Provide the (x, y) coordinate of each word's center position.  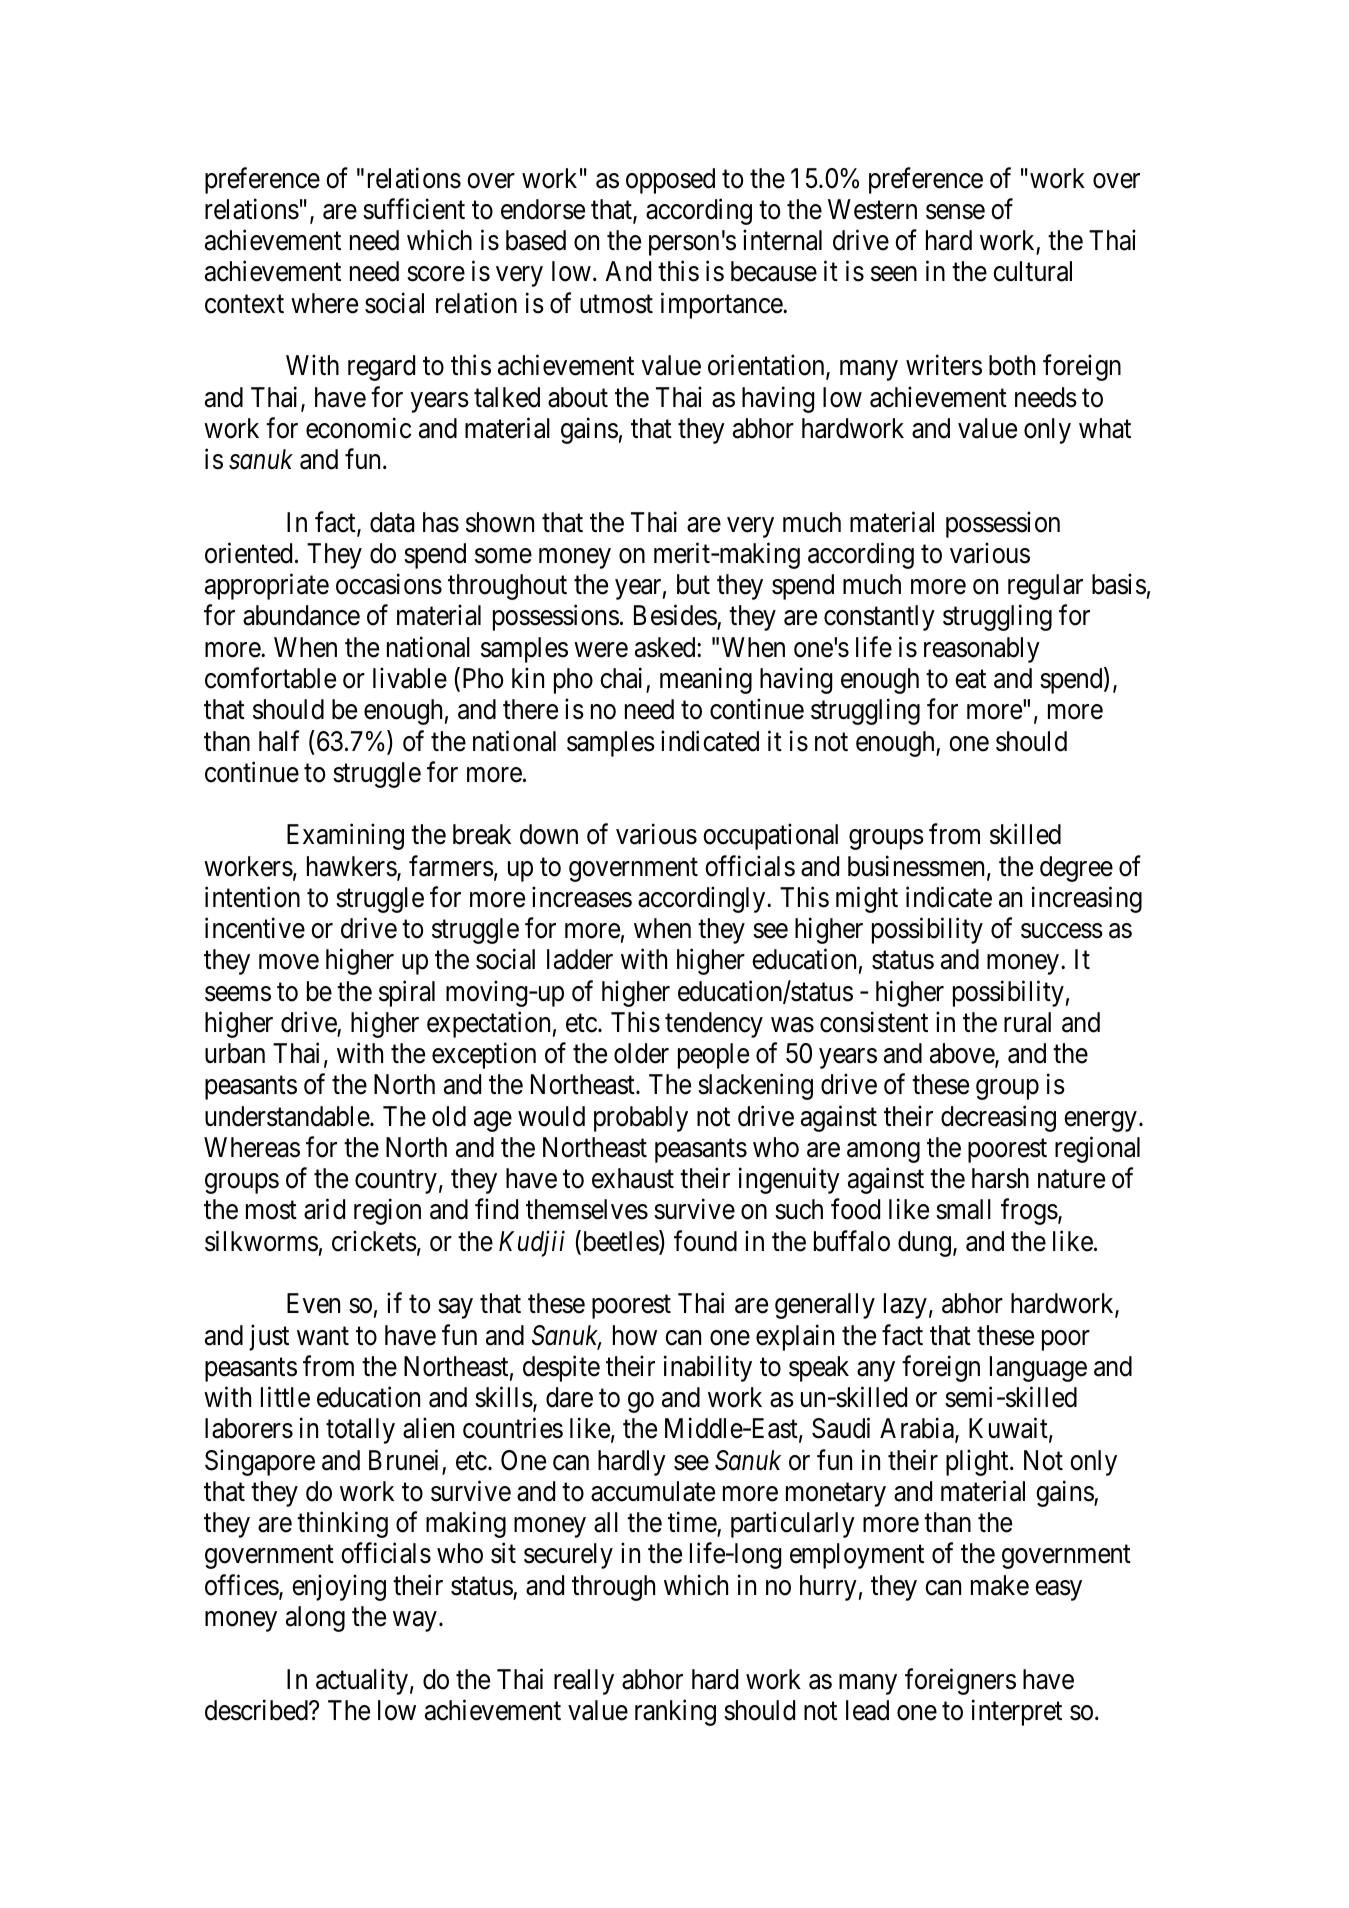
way (415, 1622)
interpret (1017, 1712)
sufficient (414, 209)
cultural (1032, 271)
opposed (670, 181)
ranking (675, 1712)
